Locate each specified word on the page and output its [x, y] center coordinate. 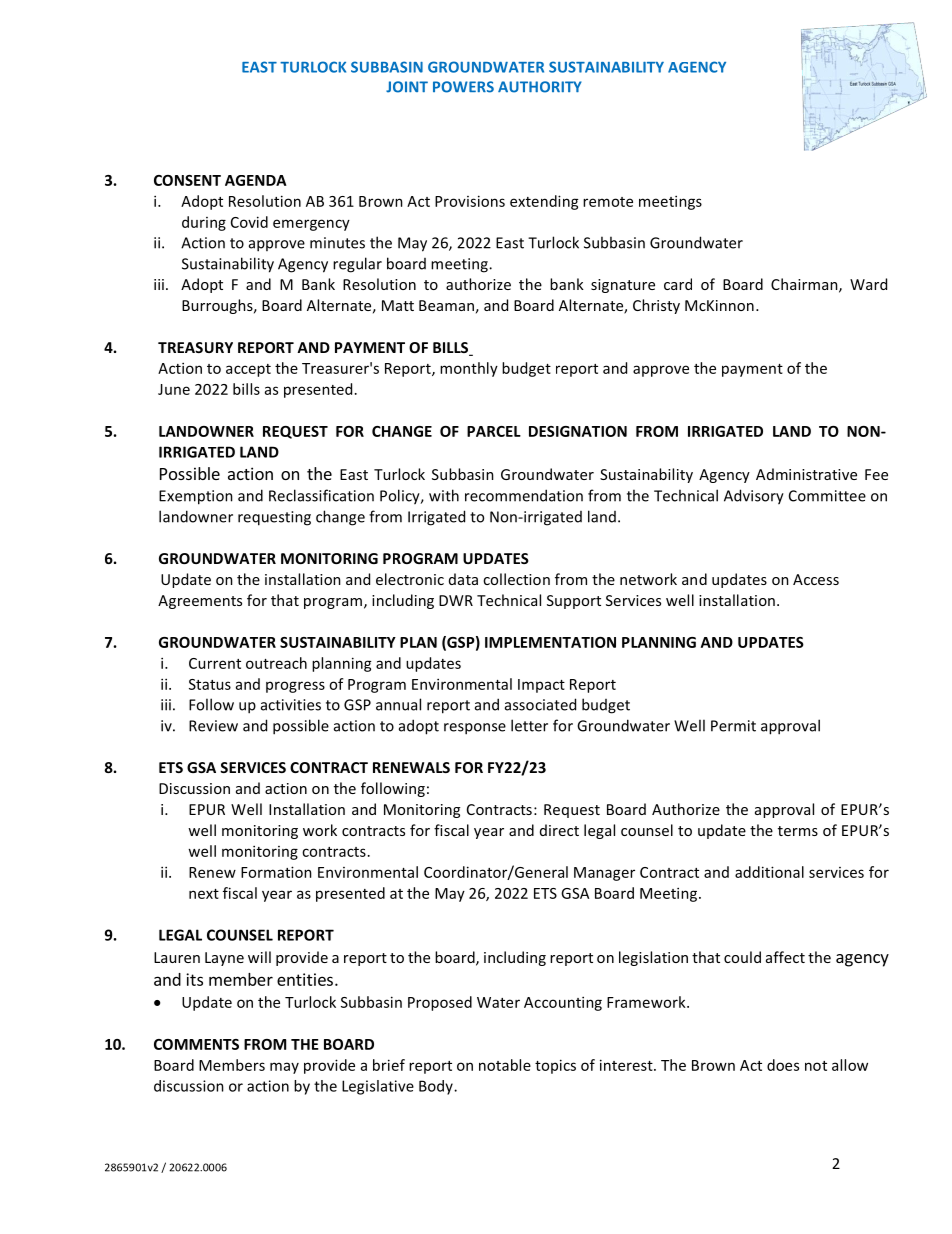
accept [248, 370]
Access [816, 579]
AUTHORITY [540, 87]
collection [516, 579]
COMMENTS [196, 1044]
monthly [469, 369]
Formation [276, 872]
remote [608, 202]
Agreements [200, 602]
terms [798, 831]
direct [559, 830]
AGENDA [256, 180]
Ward [868, 284]
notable [505, 1065]
